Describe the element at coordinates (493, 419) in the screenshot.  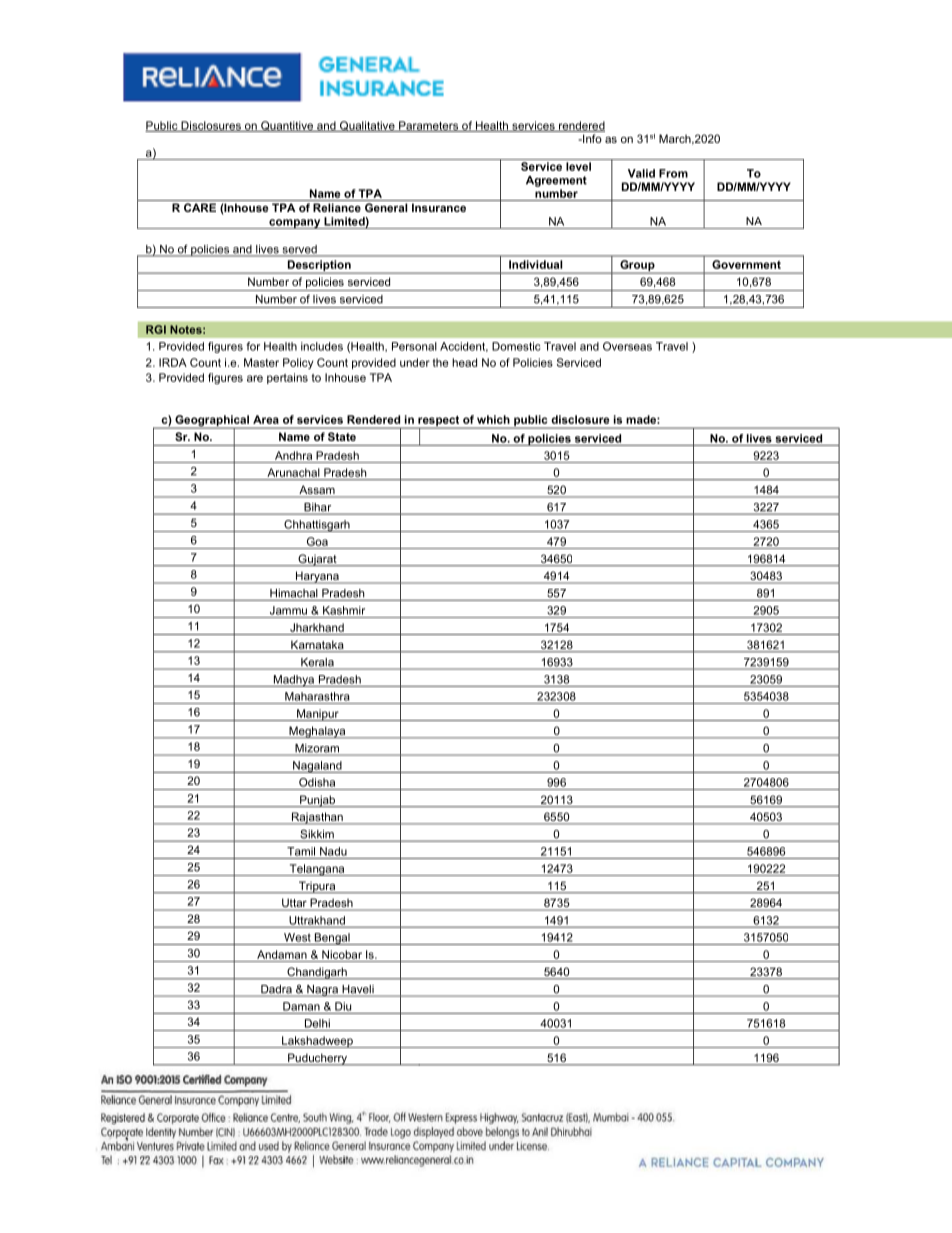
I see `which` at that location.
